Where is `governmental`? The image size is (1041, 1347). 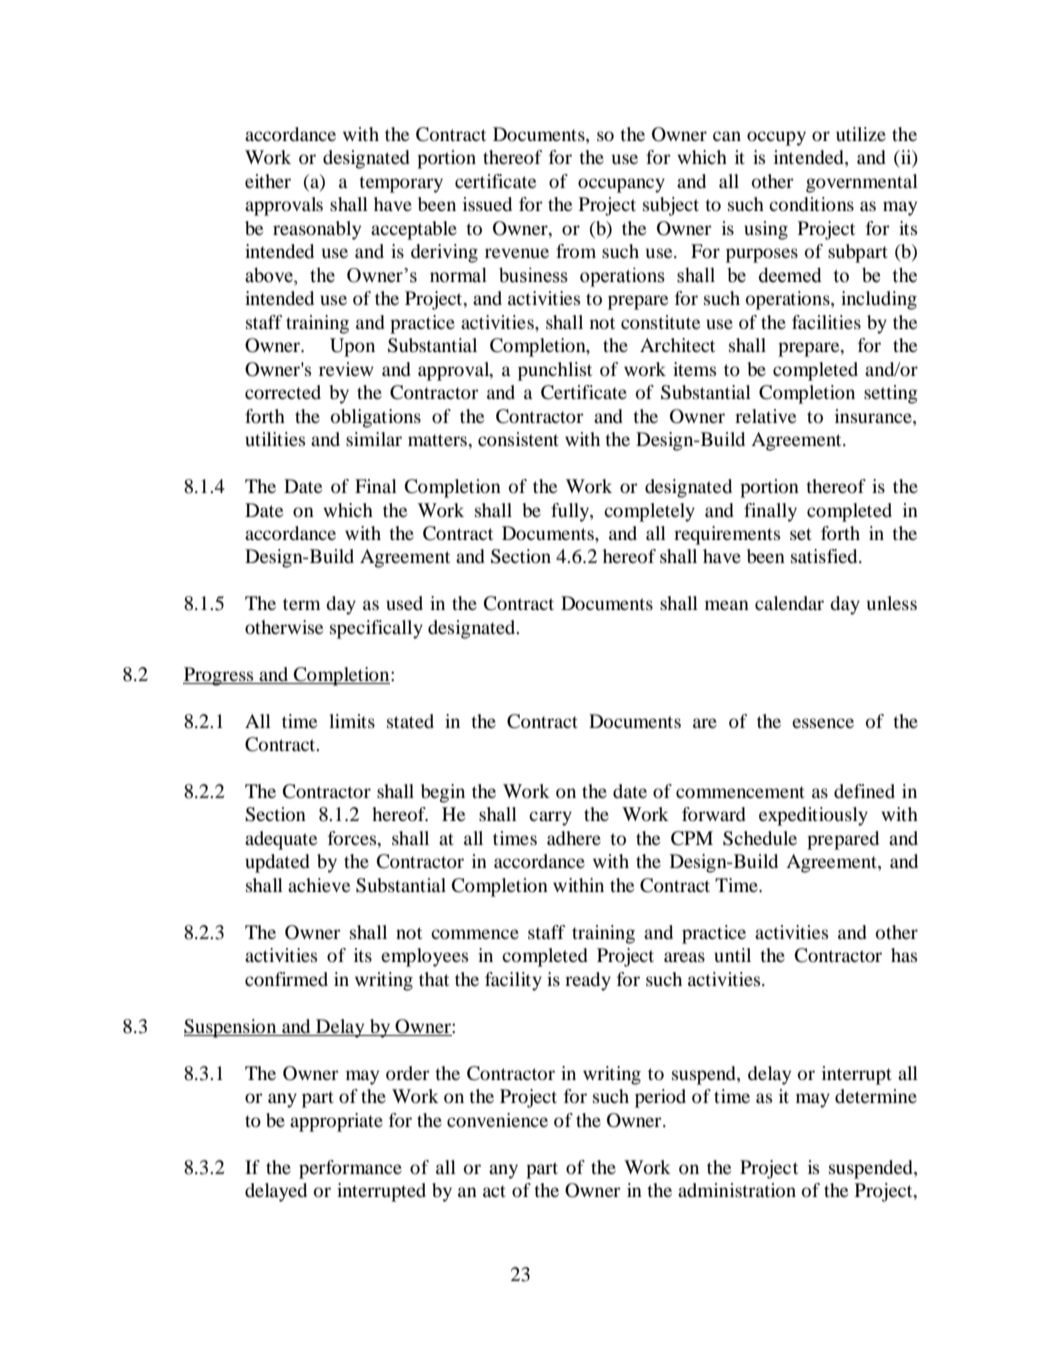
governmental is located at coordinates (862, 183).
